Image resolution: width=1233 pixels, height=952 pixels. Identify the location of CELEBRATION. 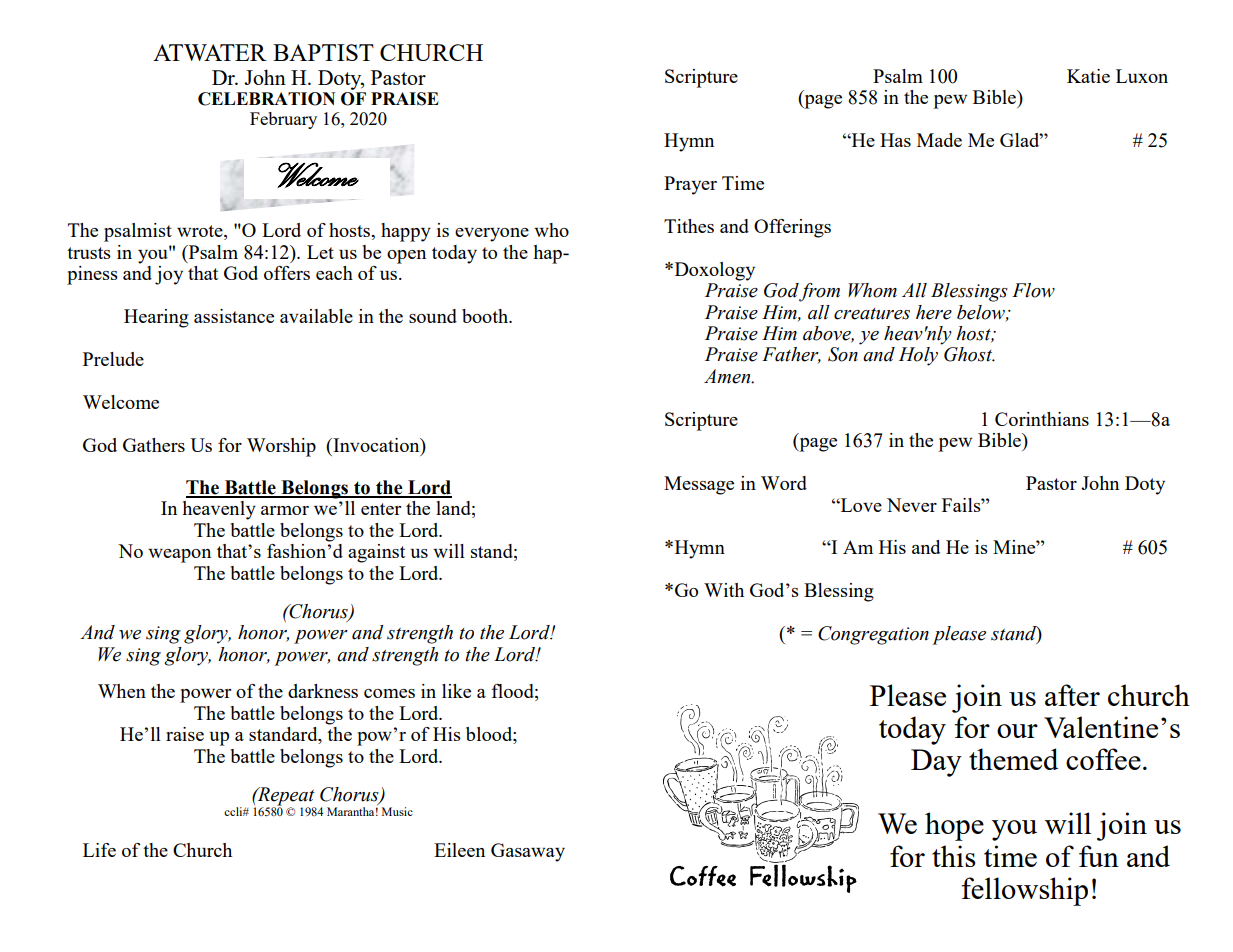
(266, 99).
